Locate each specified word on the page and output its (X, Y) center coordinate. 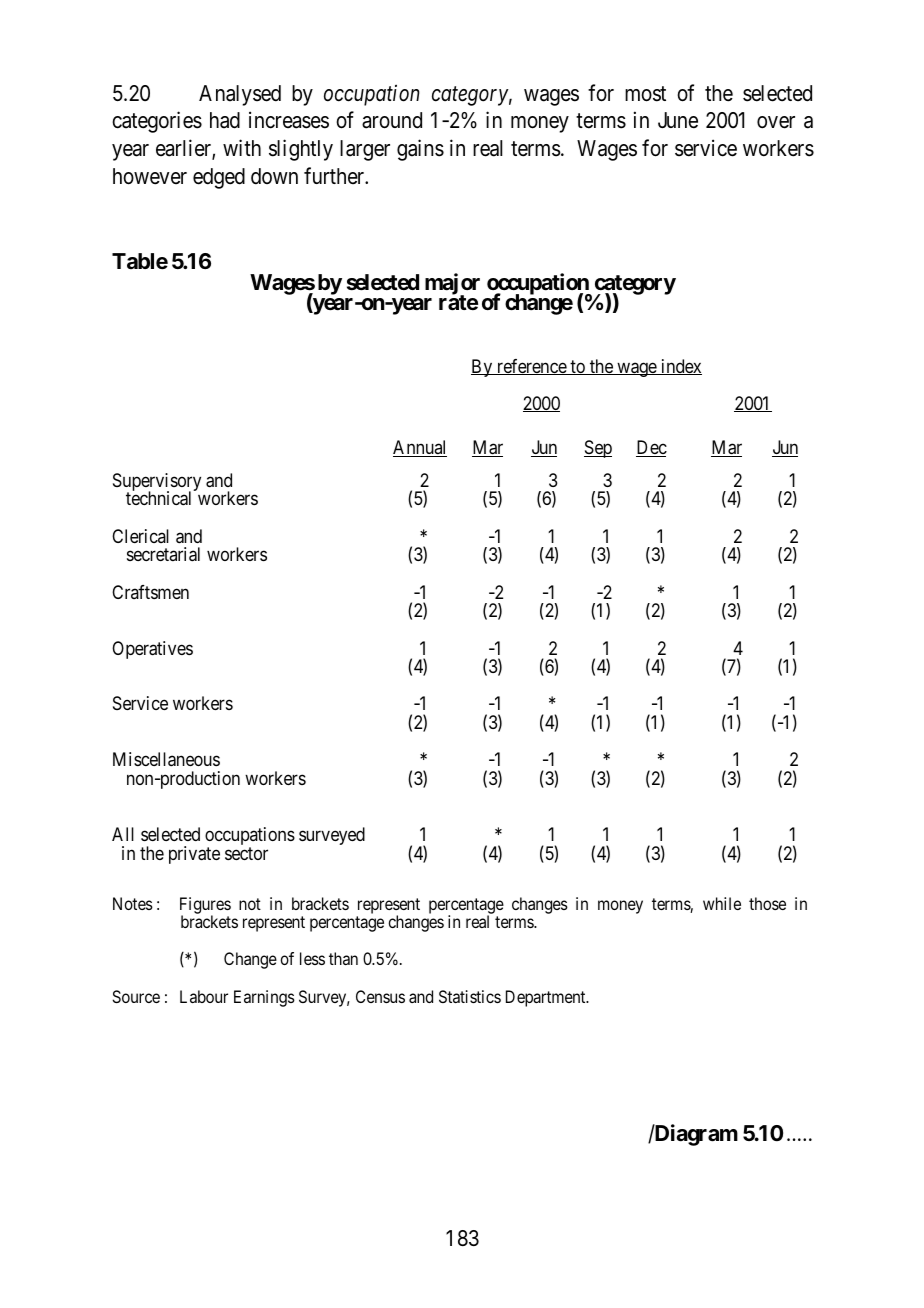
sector (246, 853)
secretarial (163, 554)
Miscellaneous (166, 759)
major (452, 285)
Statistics (470, 996)
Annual (420, 448)
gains (420, 150)
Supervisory (157, 483)
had (225, 120)
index (680, 367)
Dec (651, 448)
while (722, 903)
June (678, 120)
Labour (204, 996)
